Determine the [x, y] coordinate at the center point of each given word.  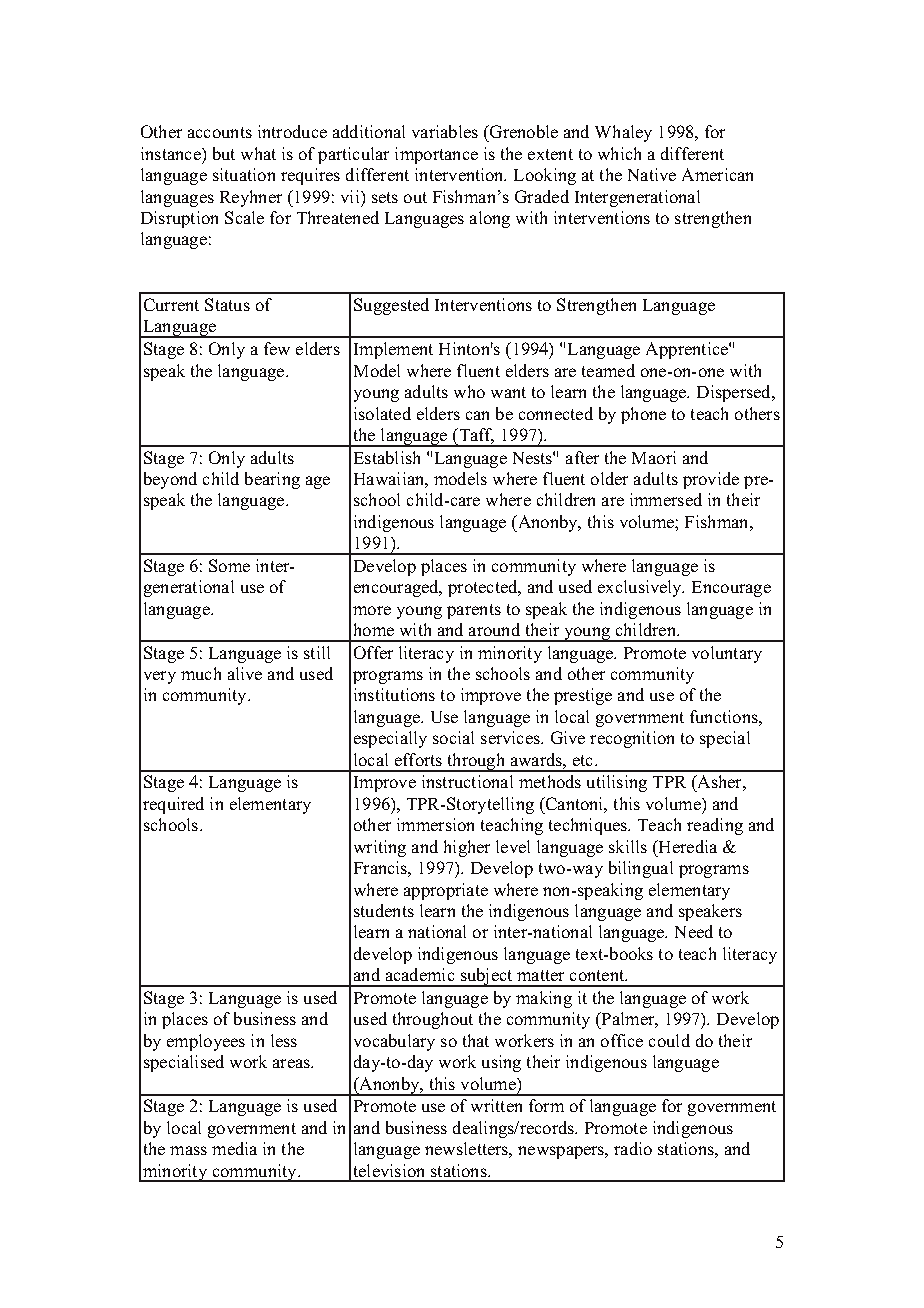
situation [244, 174]
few [277, 348]
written [496, 1105]
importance [436, 155]
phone [643, 415]
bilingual [641, 869]
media [234, 1148]
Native [652, 174]
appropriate [446, 891]
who [469, 391]
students [384, 910]
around [494, 629]
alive [245, 673]
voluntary [727, 654]
